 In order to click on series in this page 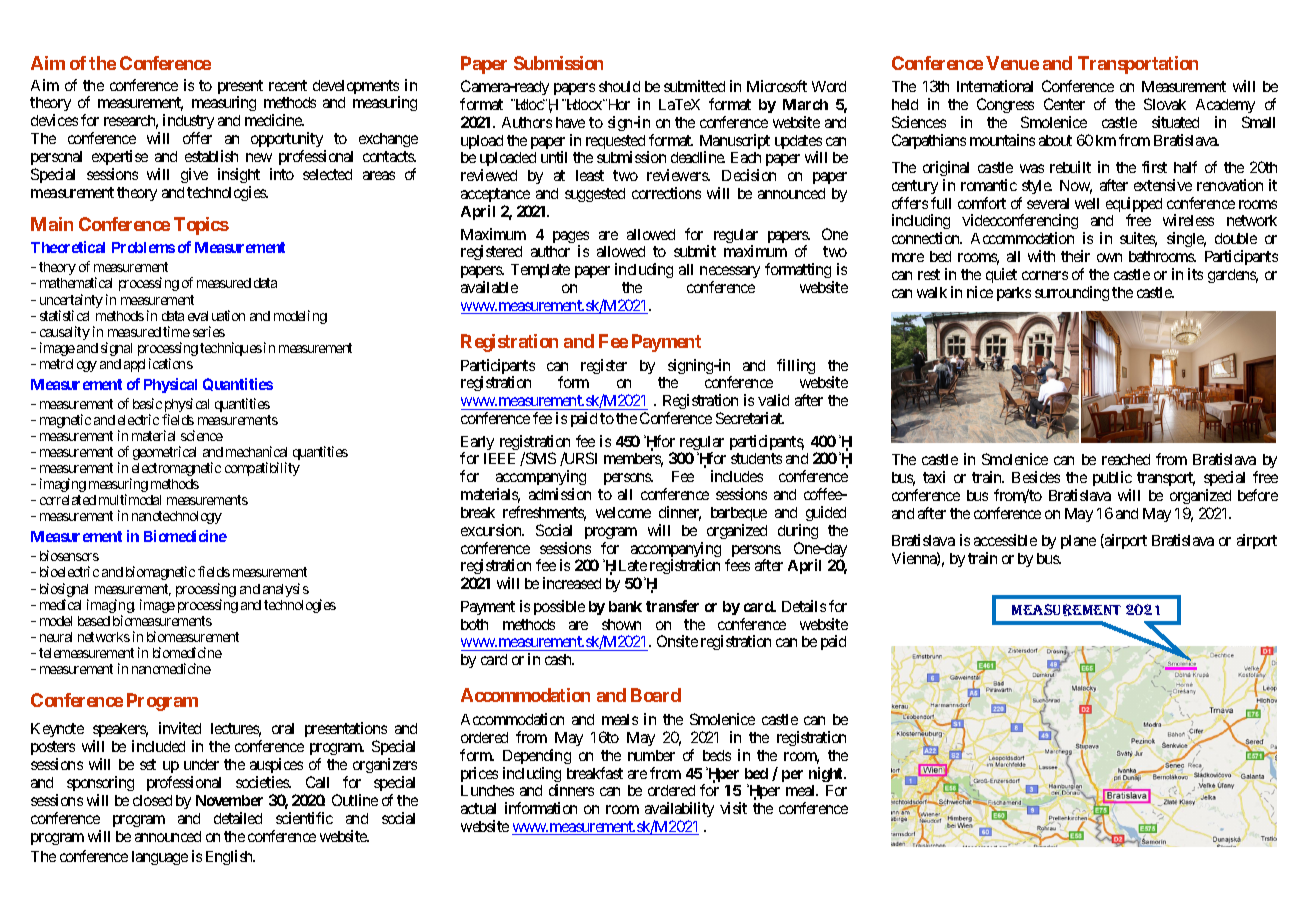, I will do `click(209, 331)`.
